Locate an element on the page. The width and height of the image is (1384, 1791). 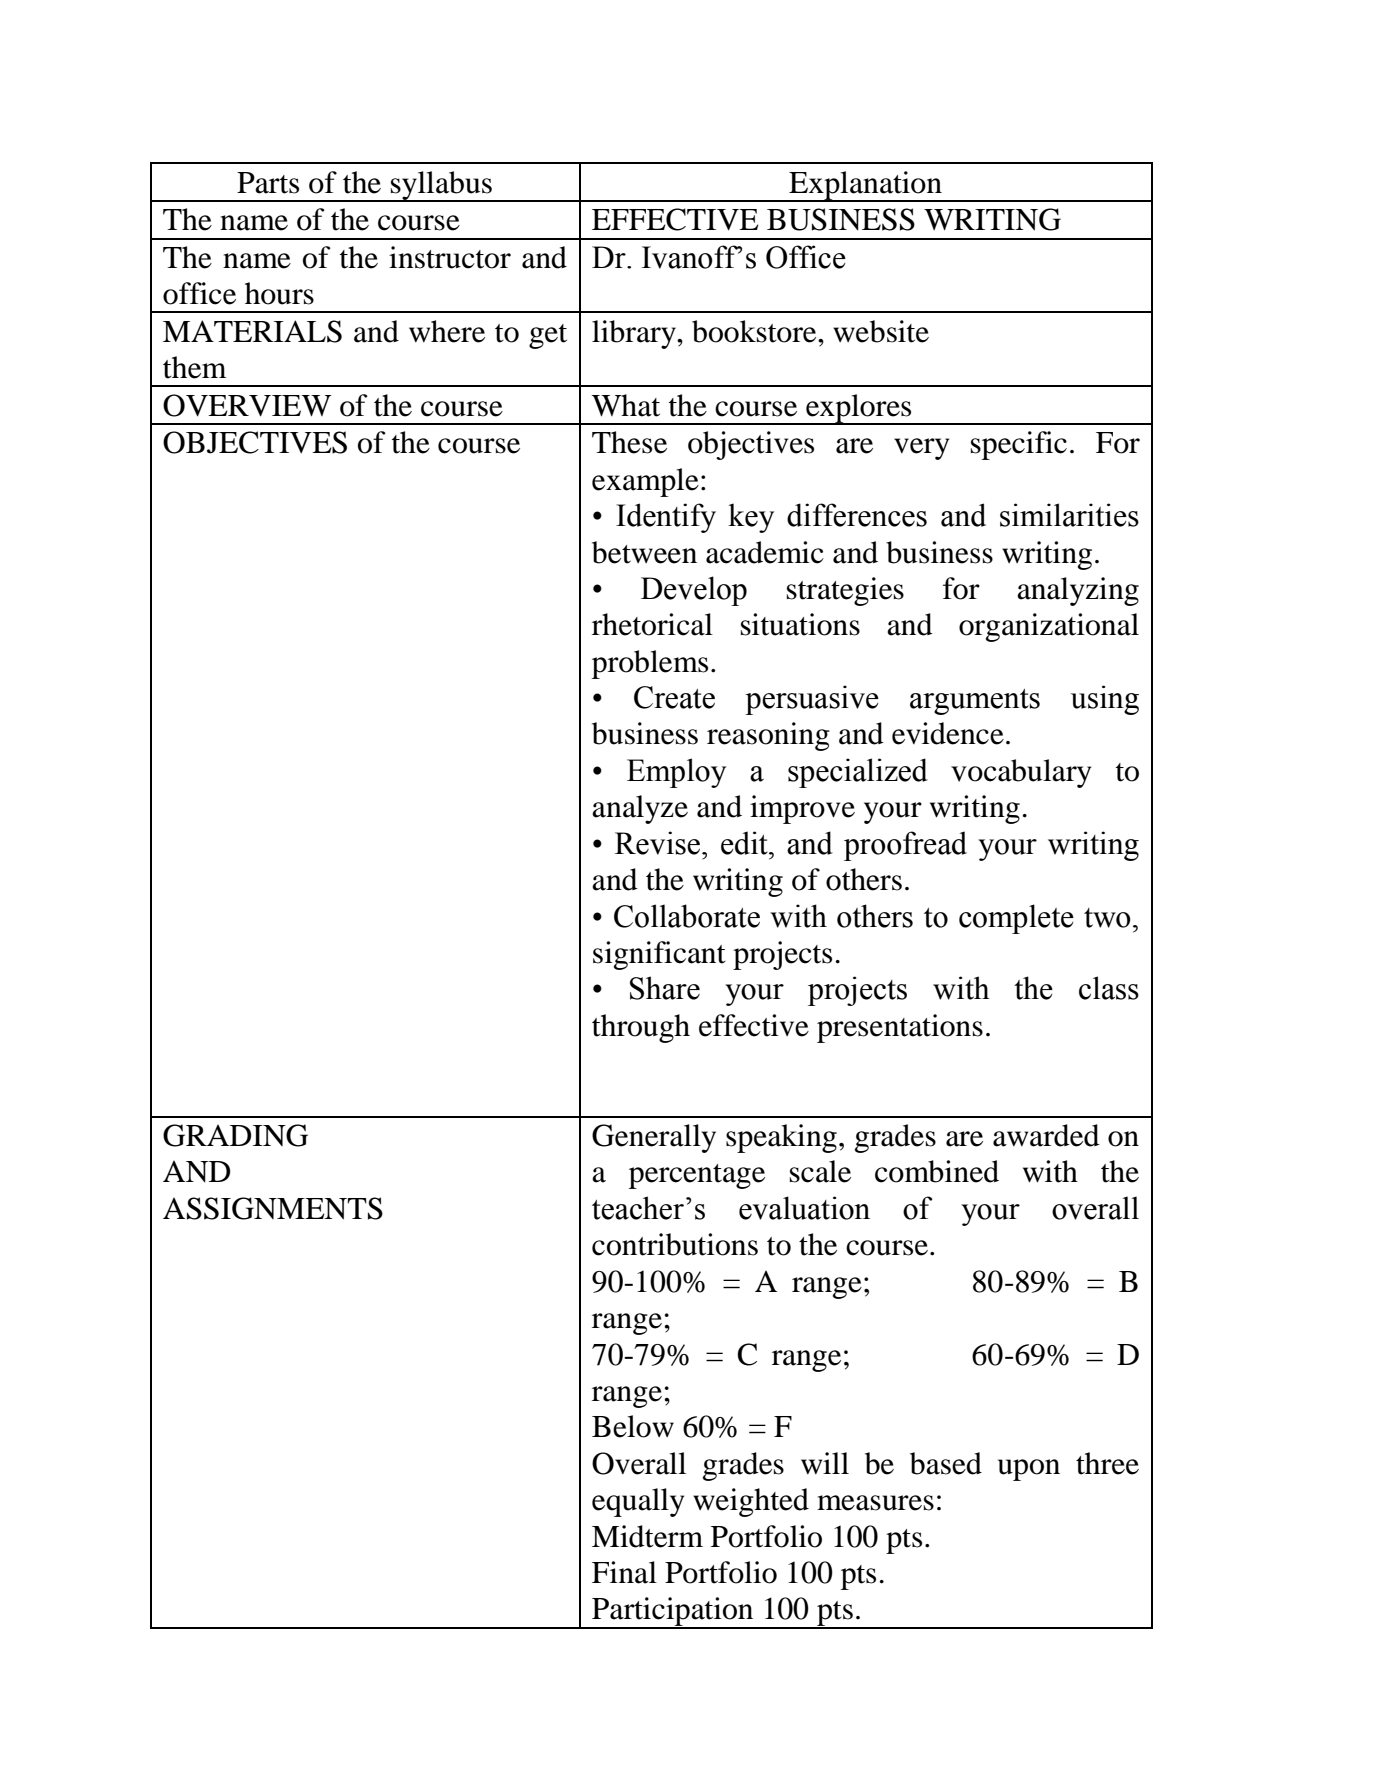
library is located at coordinates (635, 334).
